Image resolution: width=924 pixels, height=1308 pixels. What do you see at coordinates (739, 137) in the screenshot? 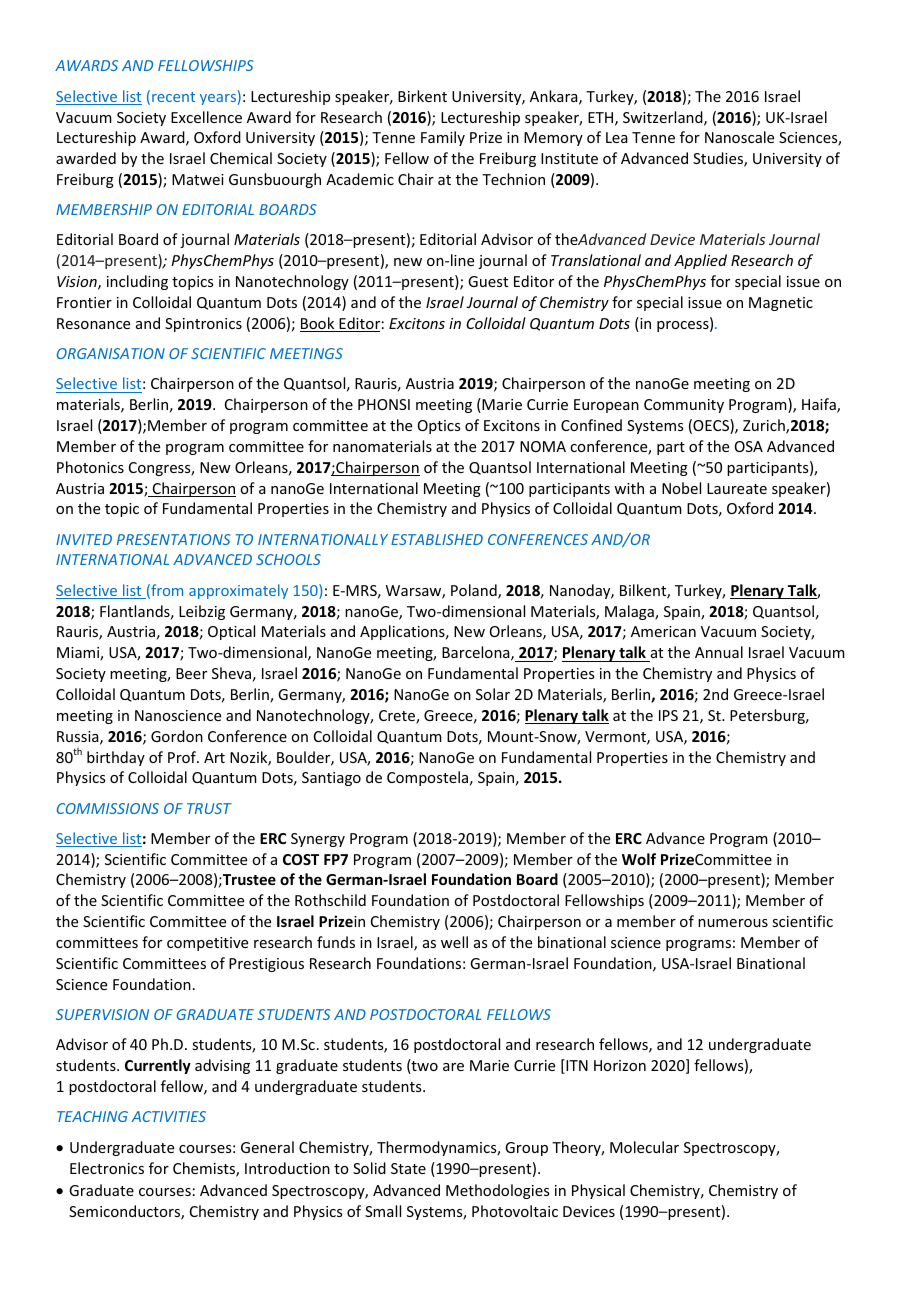
I see `Nanoscale` at bounding box center [739, 137].
